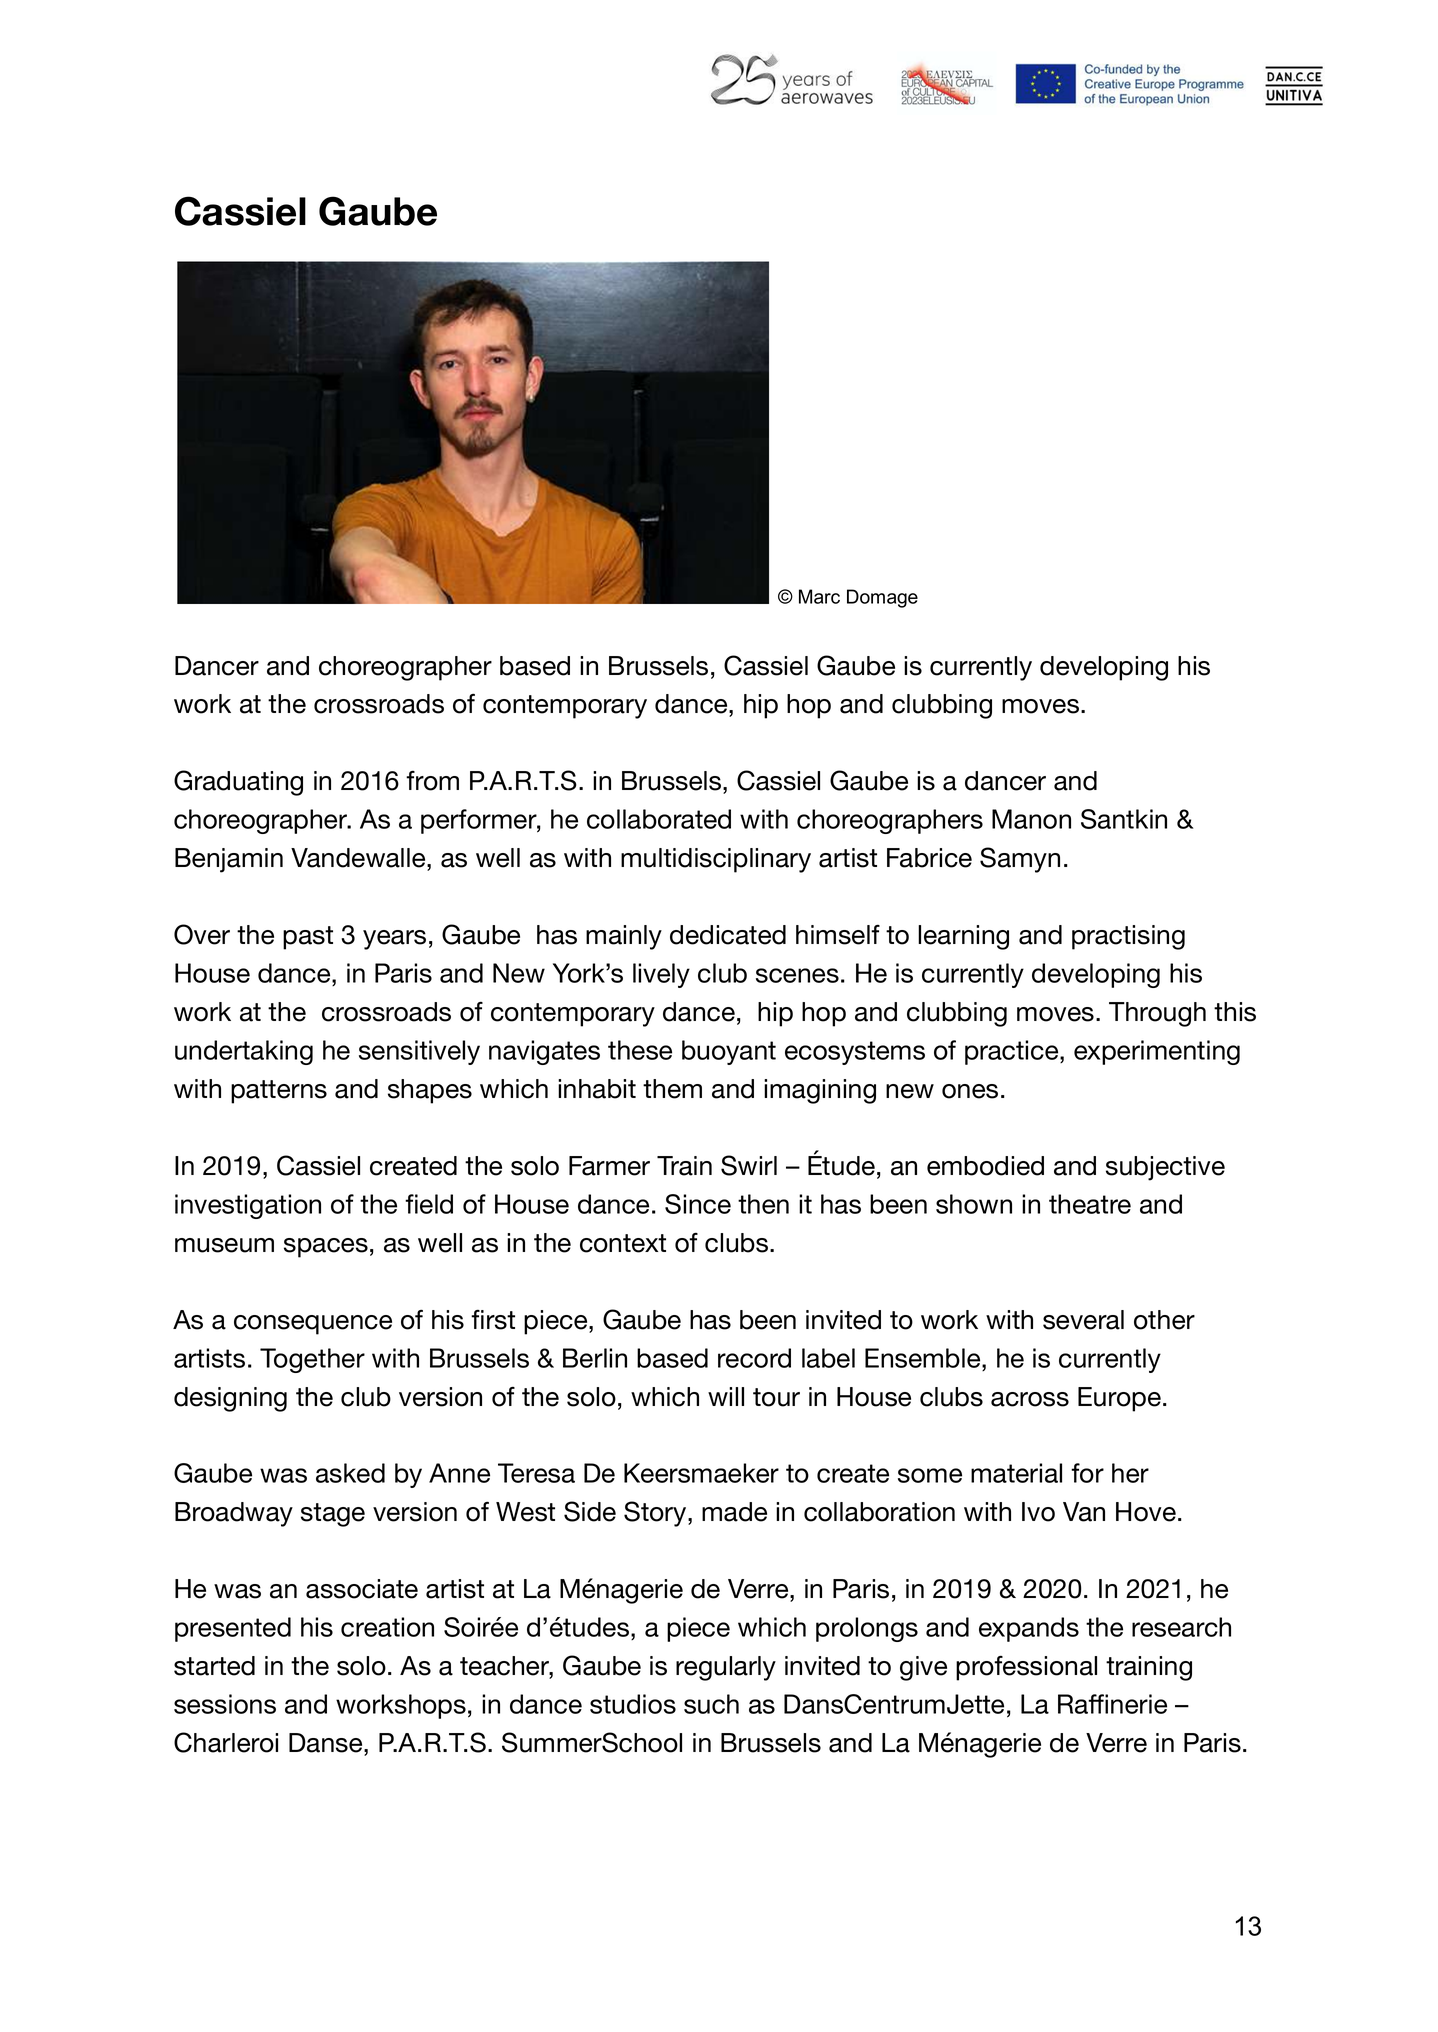 This screenshot has width=1438, height=2032. I want to click on professional, so click(1026, 1668).
